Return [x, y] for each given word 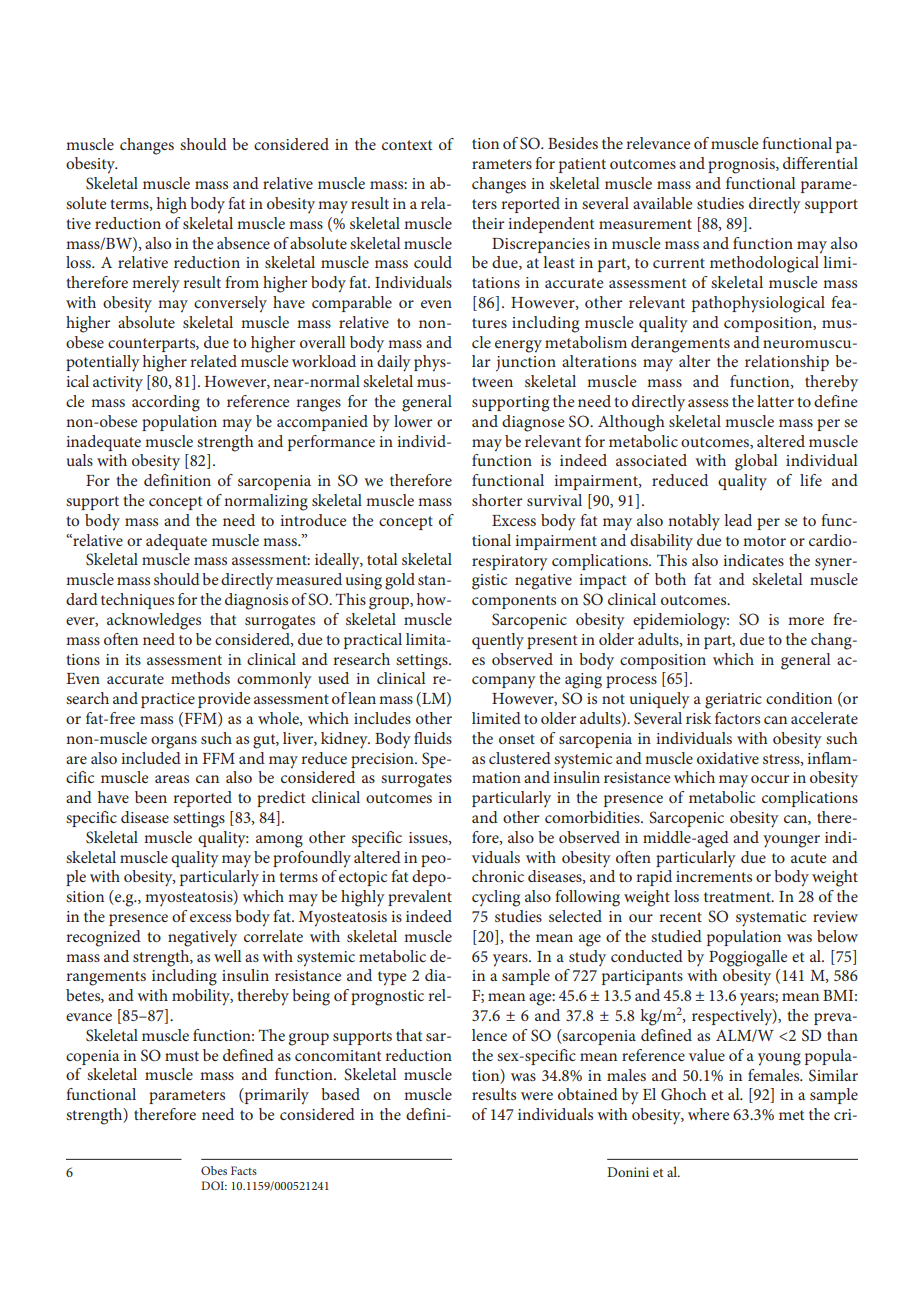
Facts [244, 1170]
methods [200, 678]
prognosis [742, 166]
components [514, 602]
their [488, 223]
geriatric [733, 701]
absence [243, 243]
